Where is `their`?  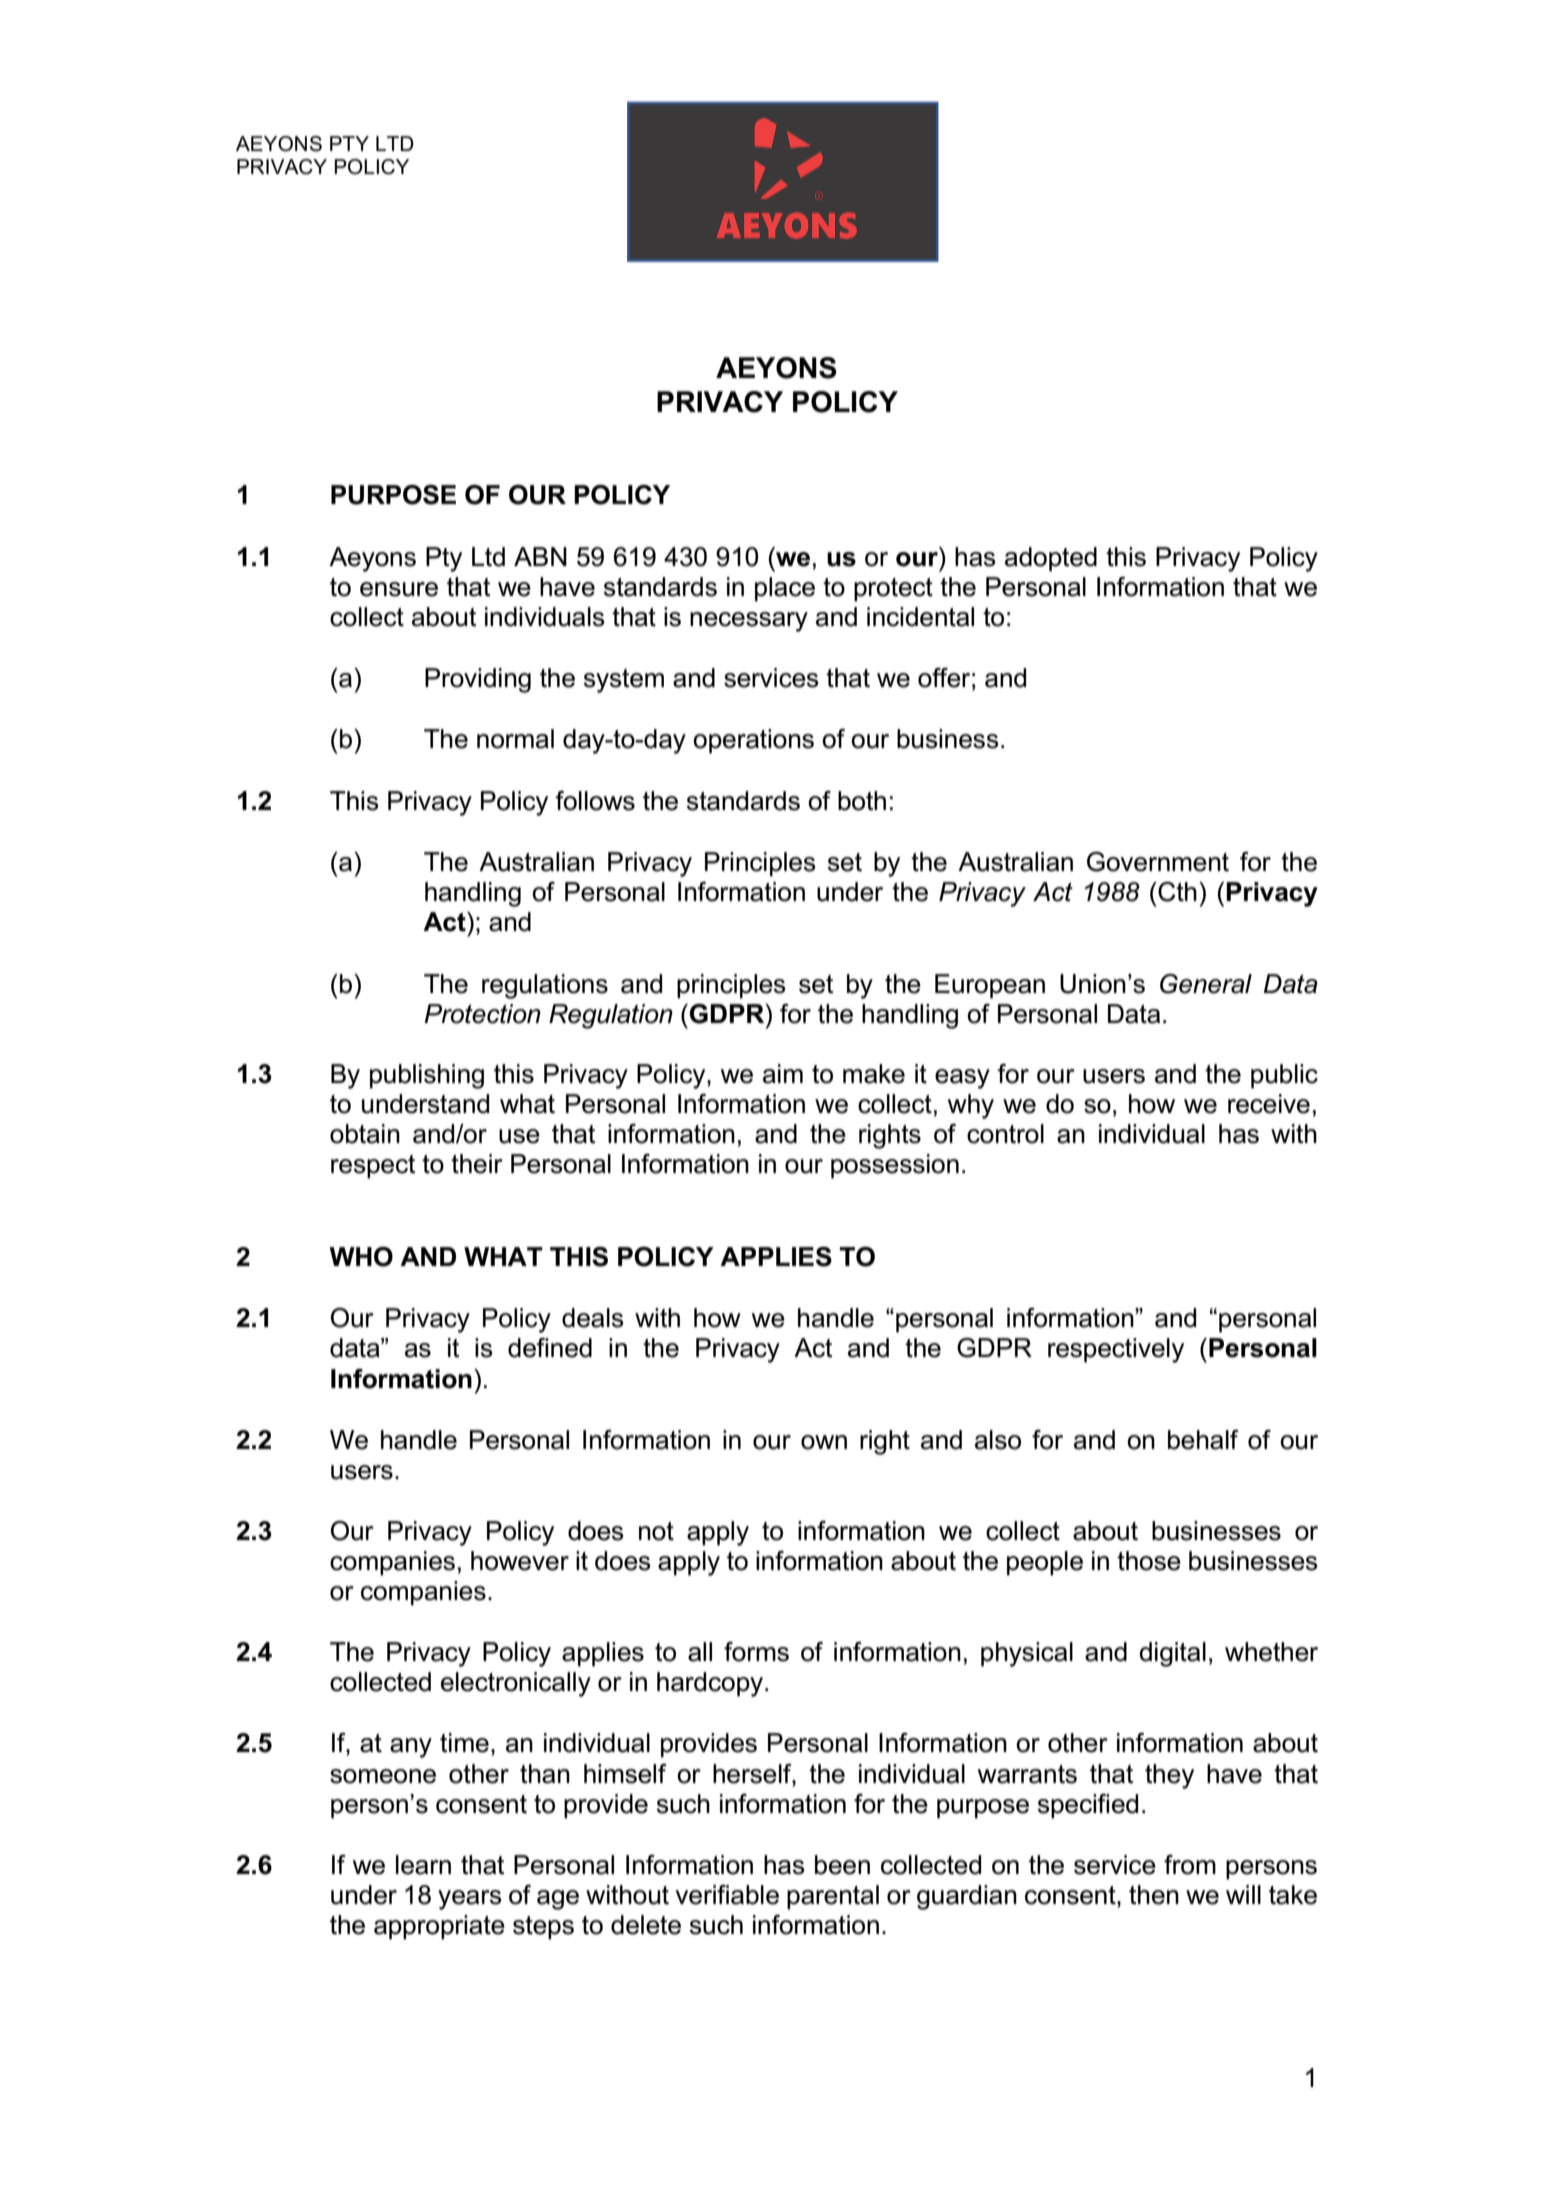 their is located at coordinates (477, 1164).
